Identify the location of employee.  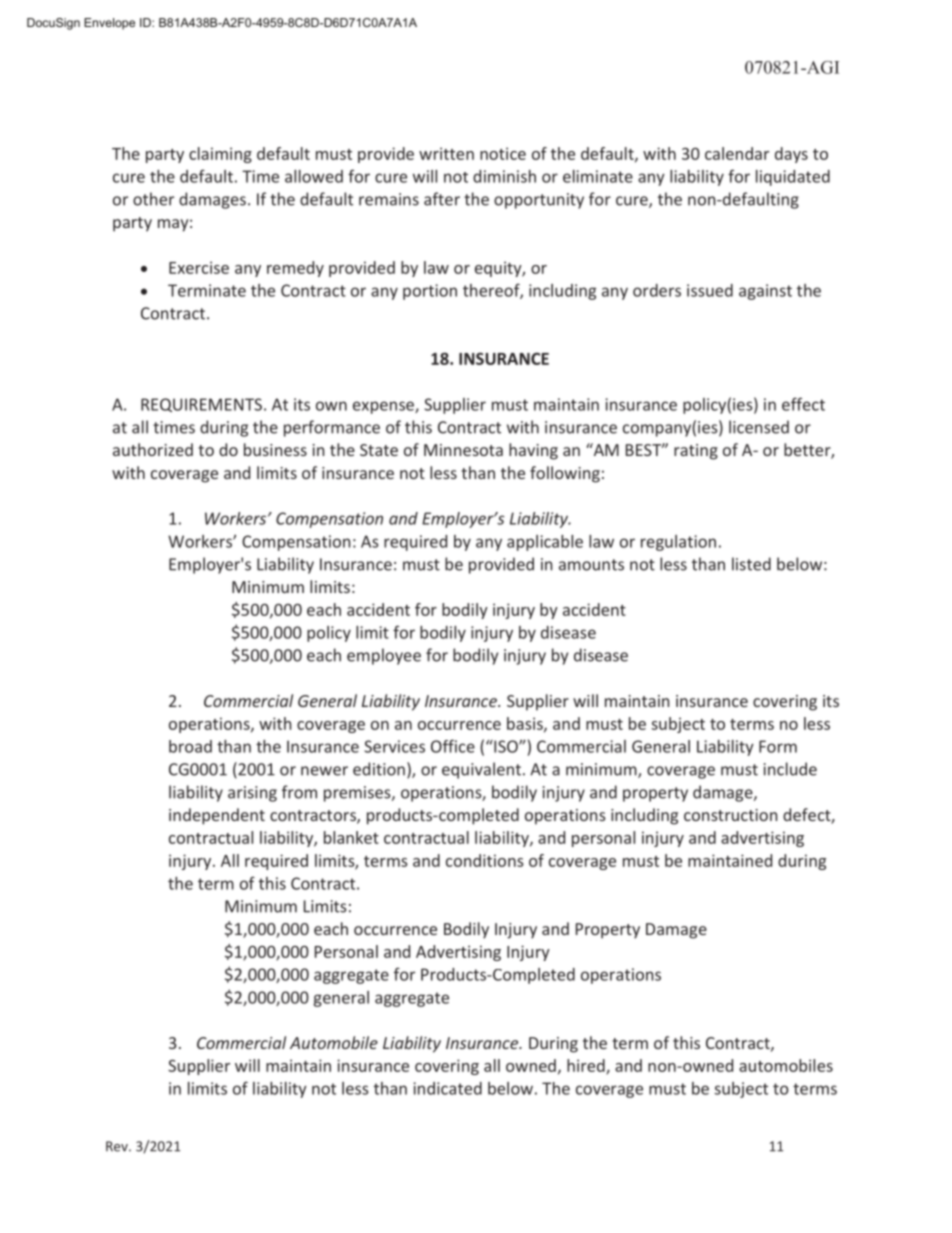
(384, 656).
